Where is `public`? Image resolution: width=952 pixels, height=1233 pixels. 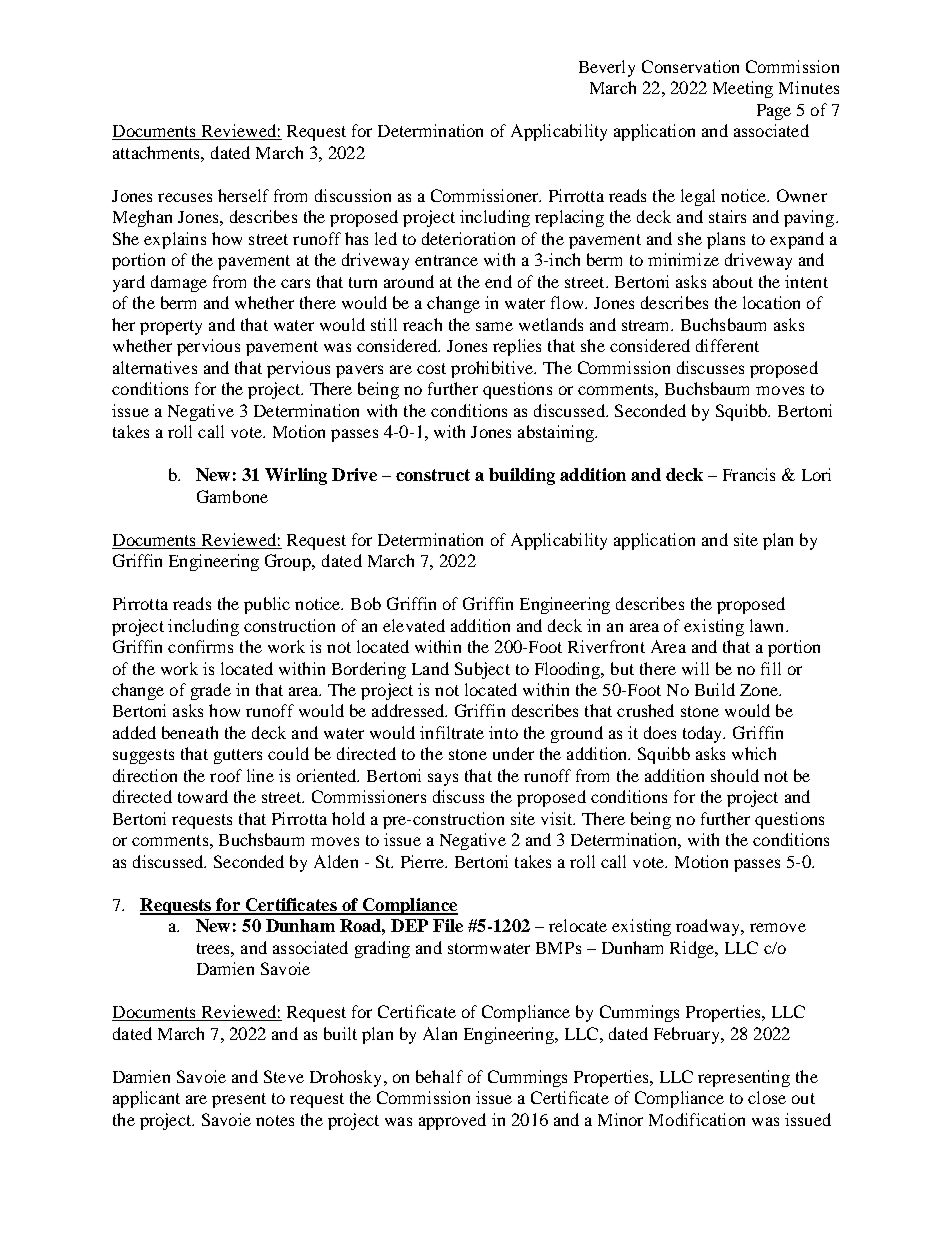 public is located at coordinates (267, 605).
